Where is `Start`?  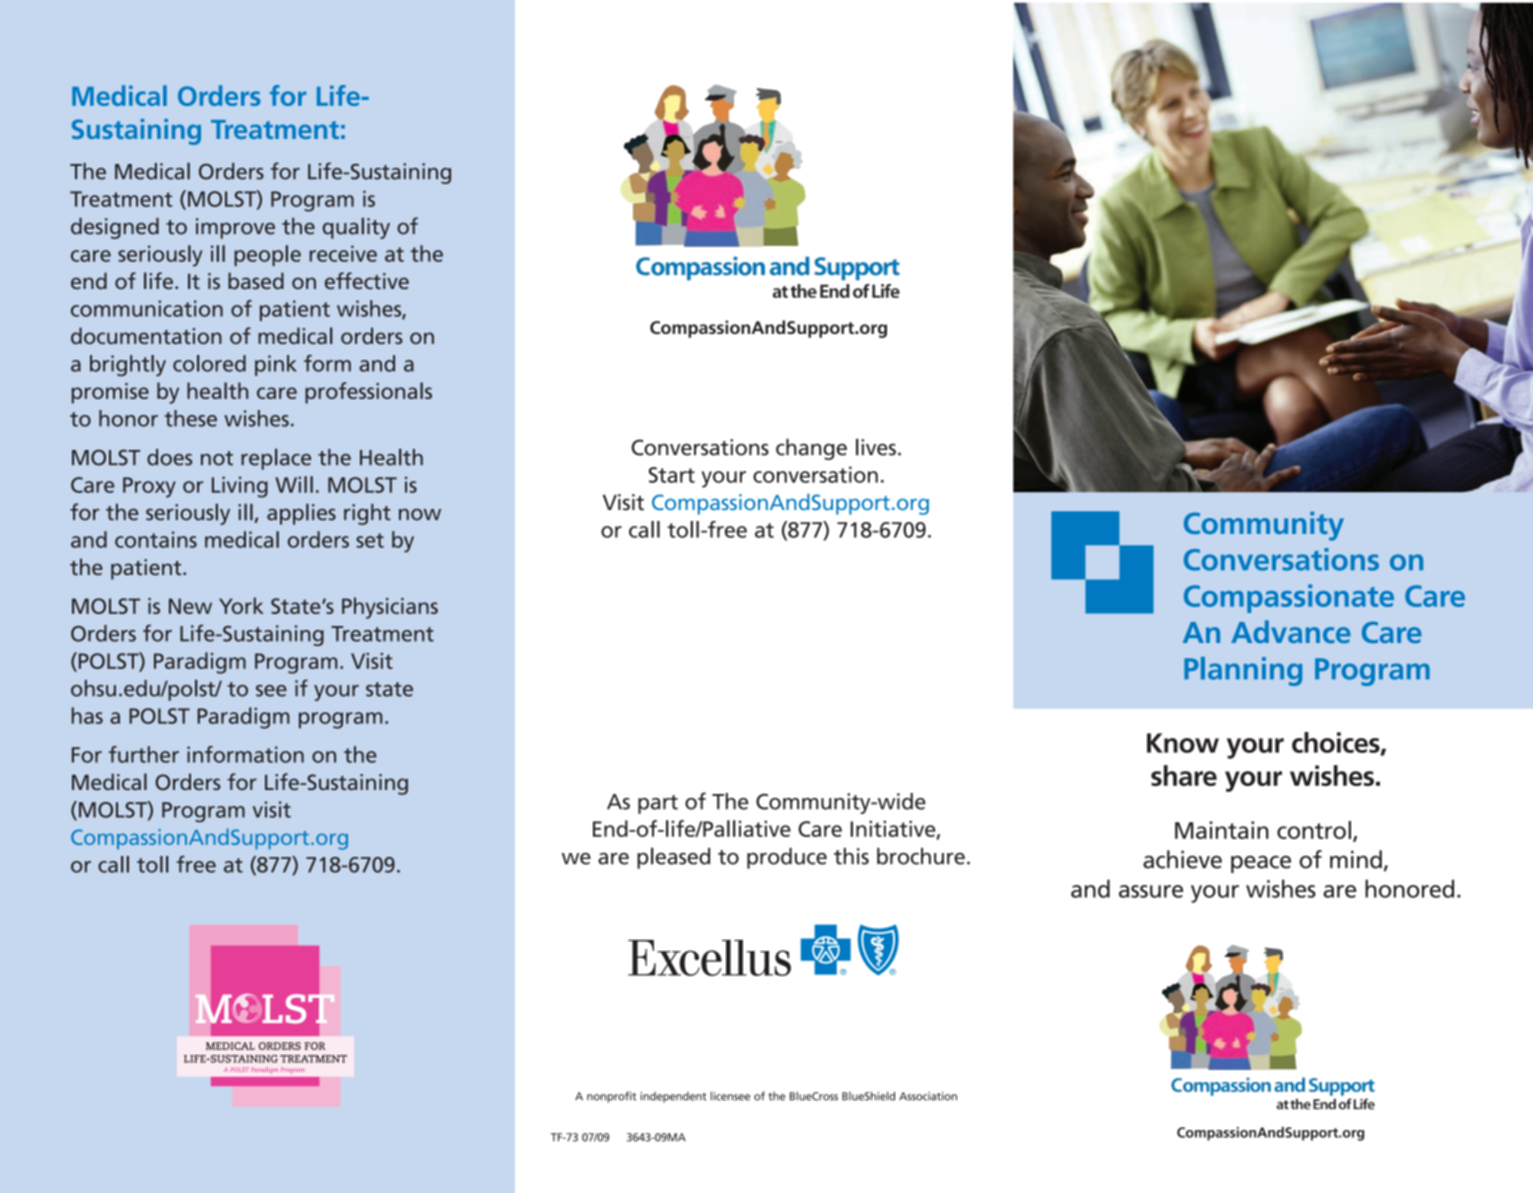
Start is located at coordinates (672, 475).
